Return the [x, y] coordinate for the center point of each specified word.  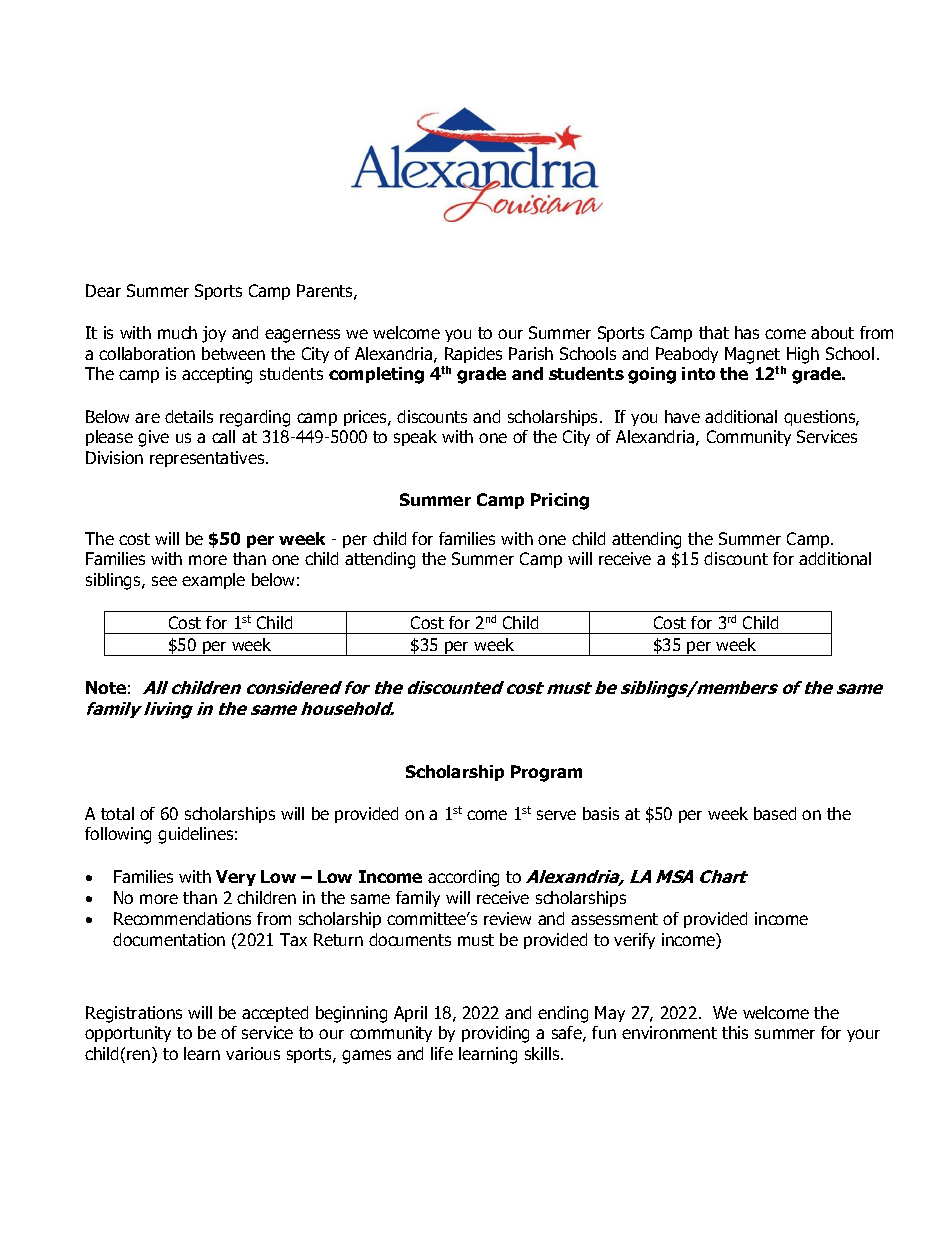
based [775, 813]
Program [546, 773]
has [747, 332]
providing [495, 1034]
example [213, 581]
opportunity [128, 1034]
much [177, 332]
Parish [531, 353]
